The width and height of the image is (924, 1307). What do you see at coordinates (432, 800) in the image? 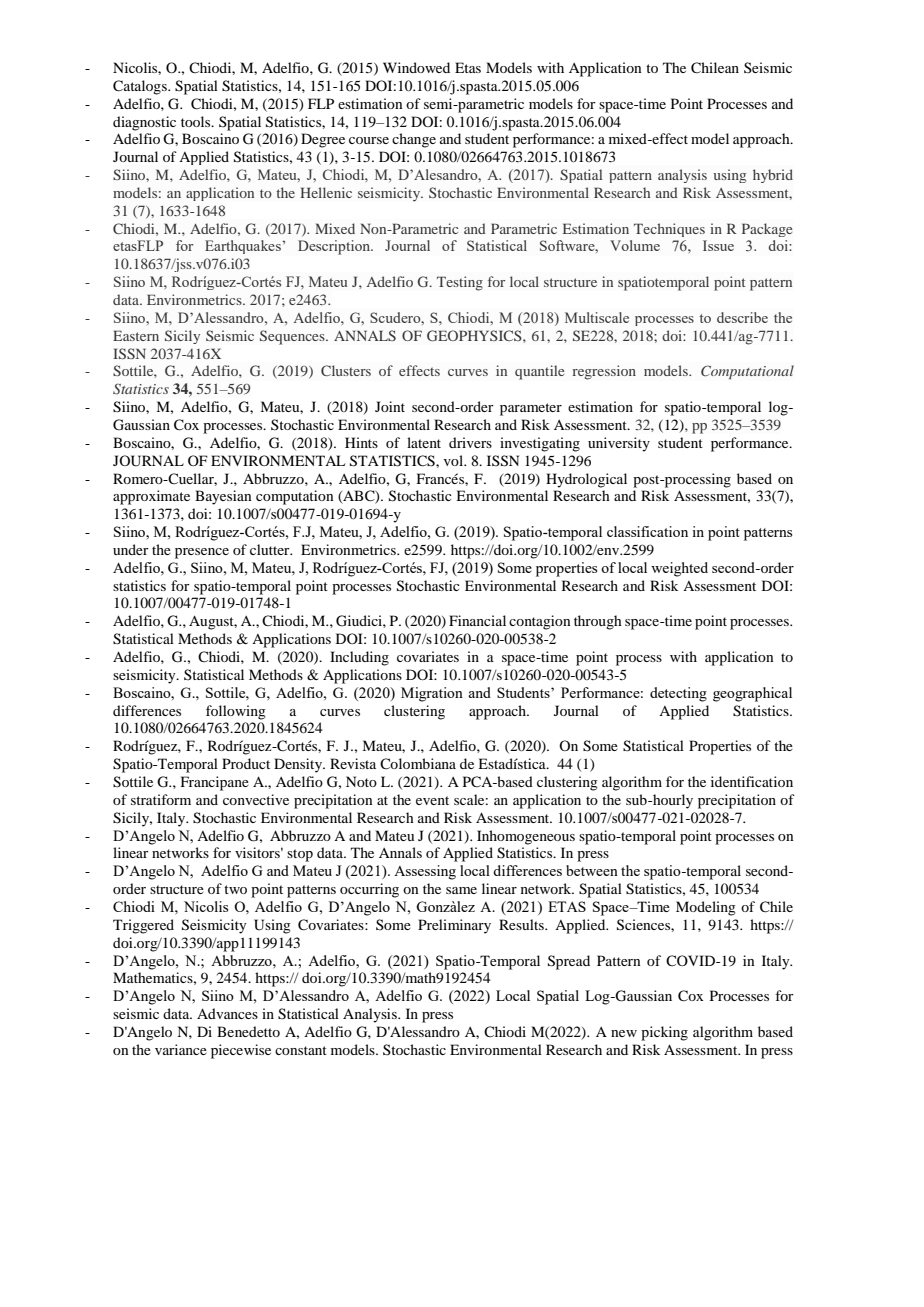
I see `event` at bounding box center [432, 800].
